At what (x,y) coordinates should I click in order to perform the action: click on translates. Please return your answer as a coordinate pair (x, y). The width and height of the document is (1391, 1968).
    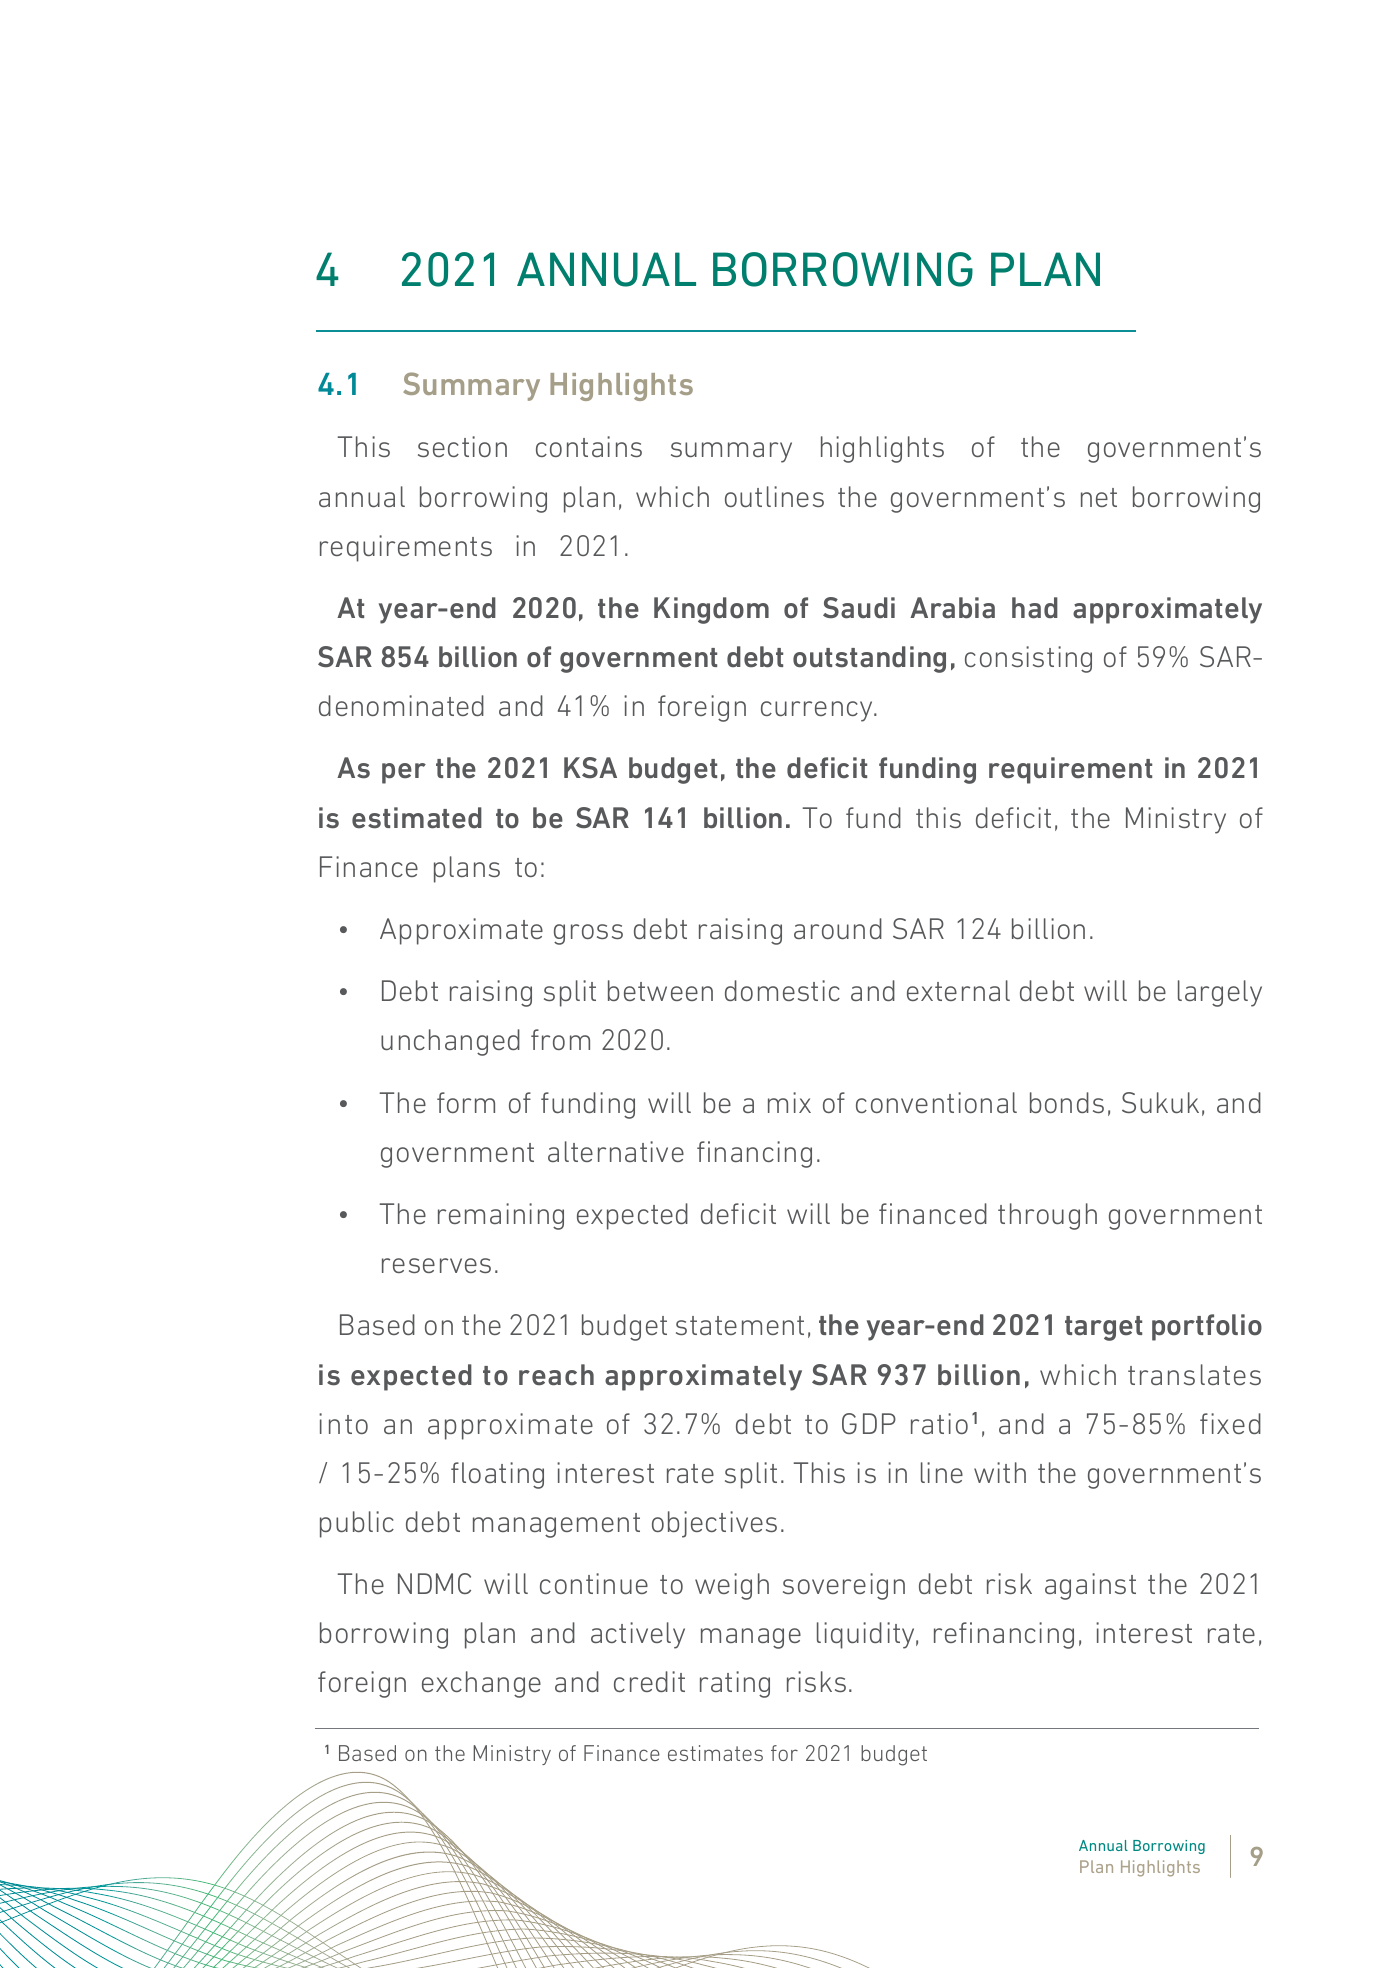
    Looking at the image, I should click on (1194, 1374).
